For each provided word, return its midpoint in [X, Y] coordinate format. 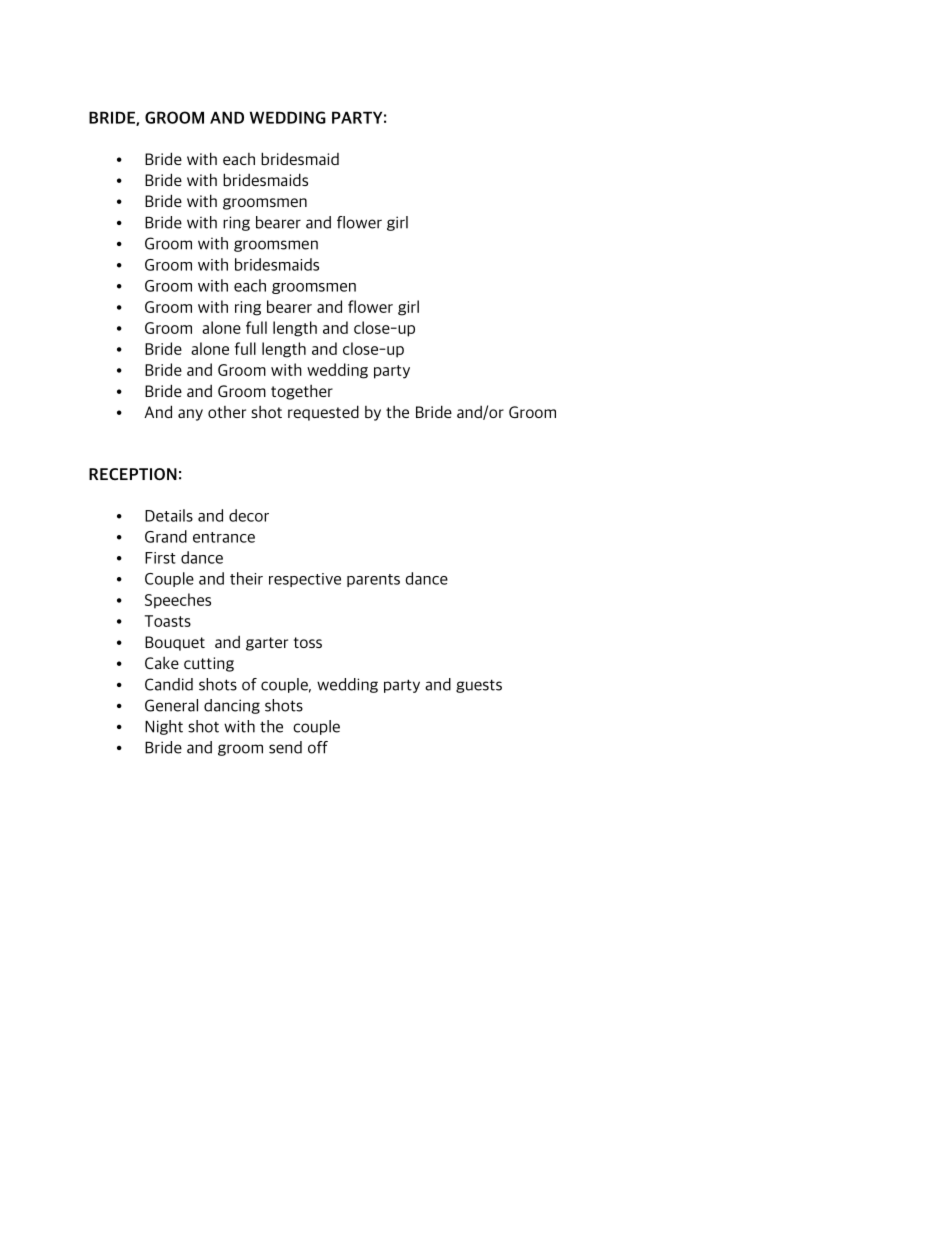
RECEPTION [133, 474]
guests [479, 686]
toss [308, 642]
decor [249, 515]
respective [305, 580]
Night [164, 727]
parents [373, 580]
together [302, 392]
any [190, 415]
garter [267, 644]
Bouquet [175, 643]
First [160, 558]
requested [323, 413]
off [318, 747]
